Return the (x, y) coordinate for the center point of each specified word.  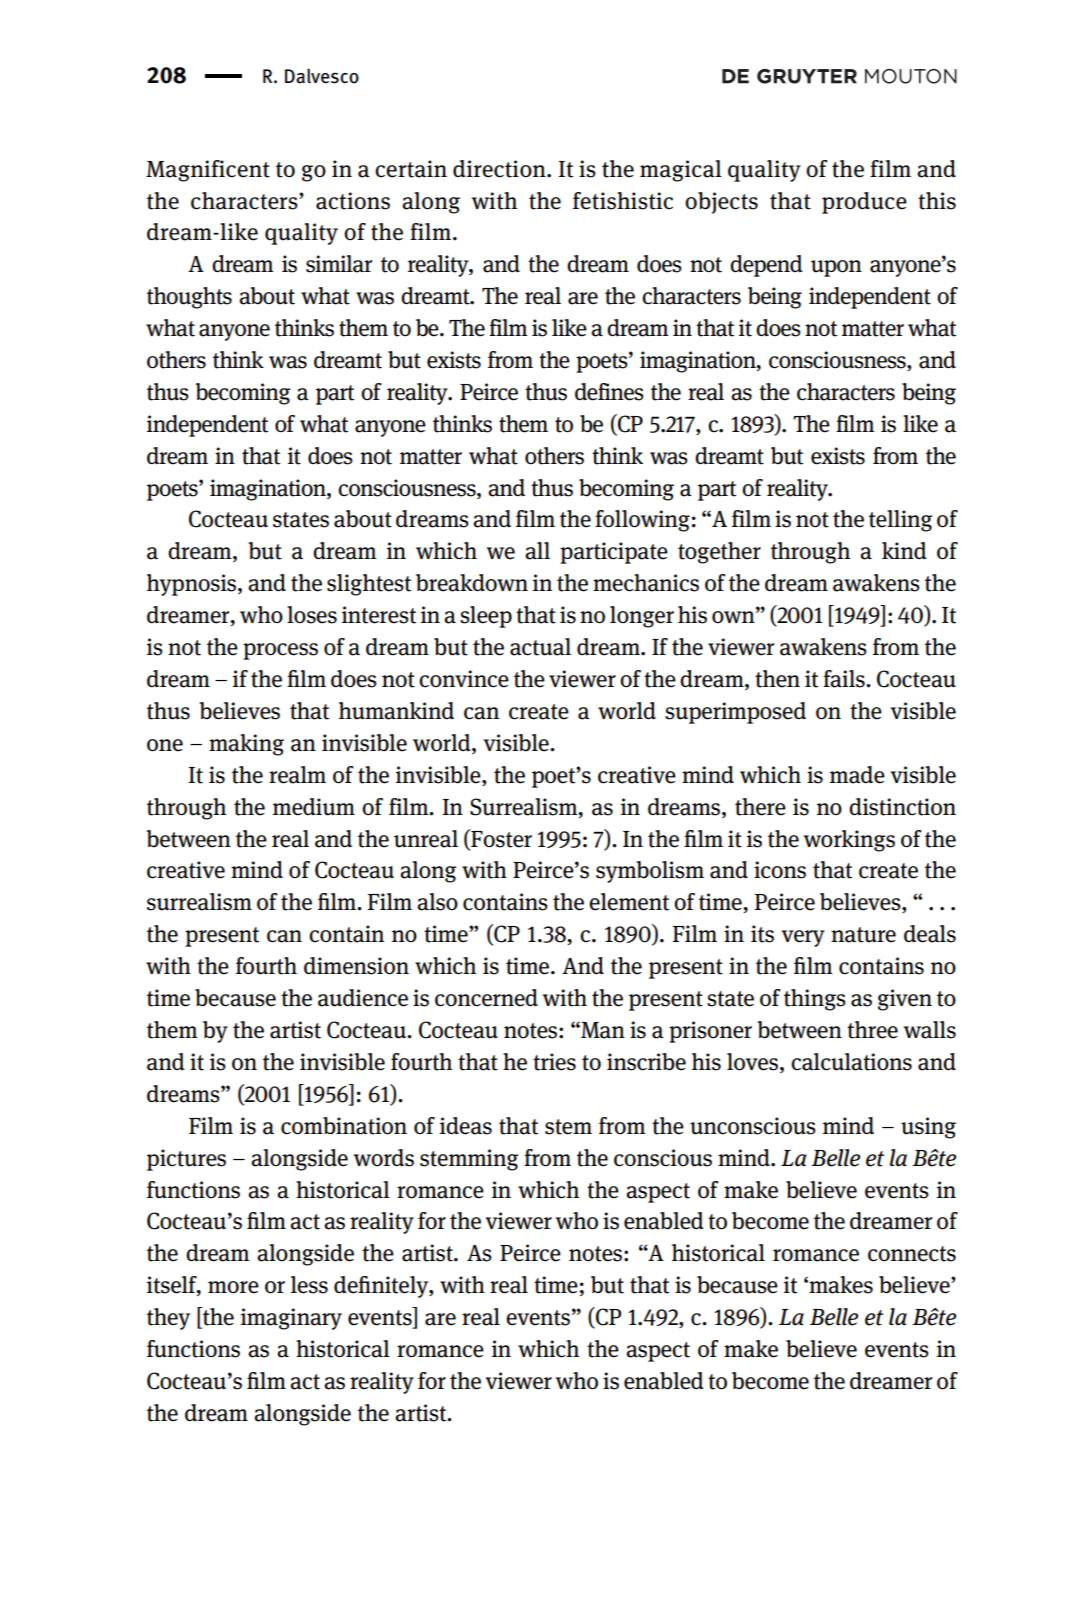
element (629, 902)
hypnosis (193, 585)
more (233, 1287)
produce (864, 203)
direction (500, 169)
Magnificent (208, 171)
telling (900, 521)
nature (863, 935)
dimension (356, 966)
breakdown (472, 583)
